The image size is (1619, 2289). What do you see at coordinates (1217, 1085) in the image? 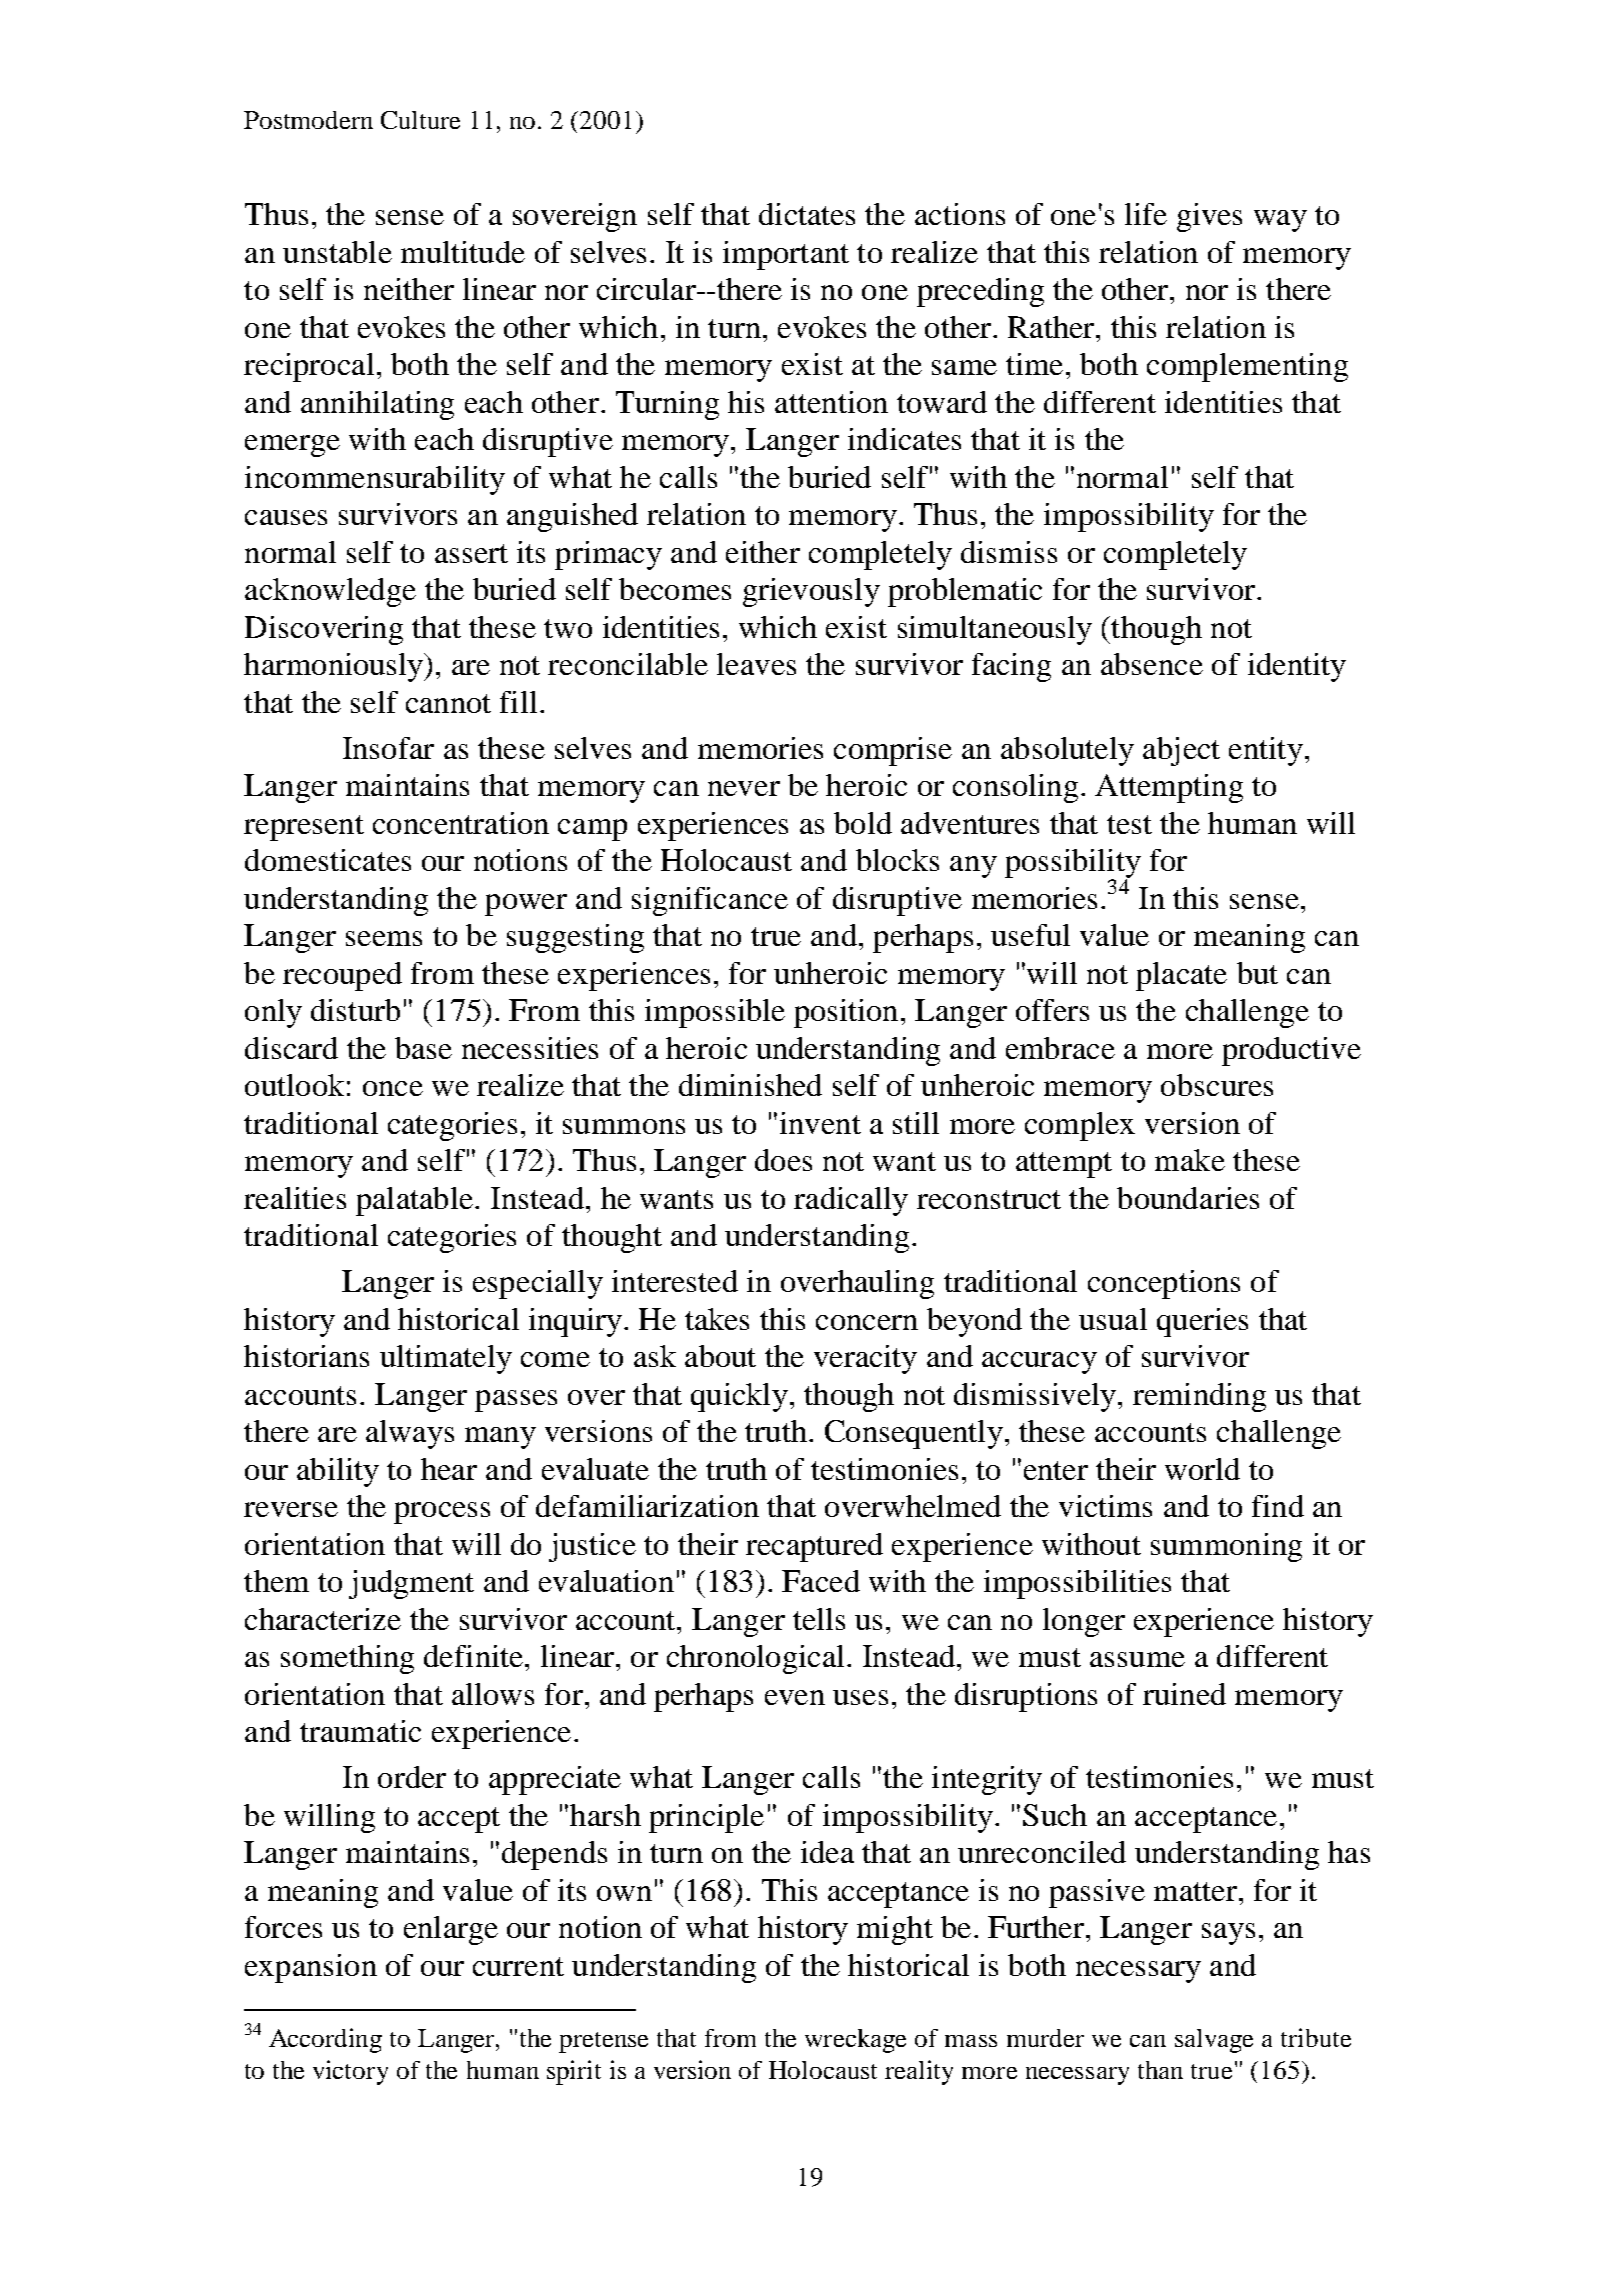
I see `obscures` at bounding box center [1217, 1085].
